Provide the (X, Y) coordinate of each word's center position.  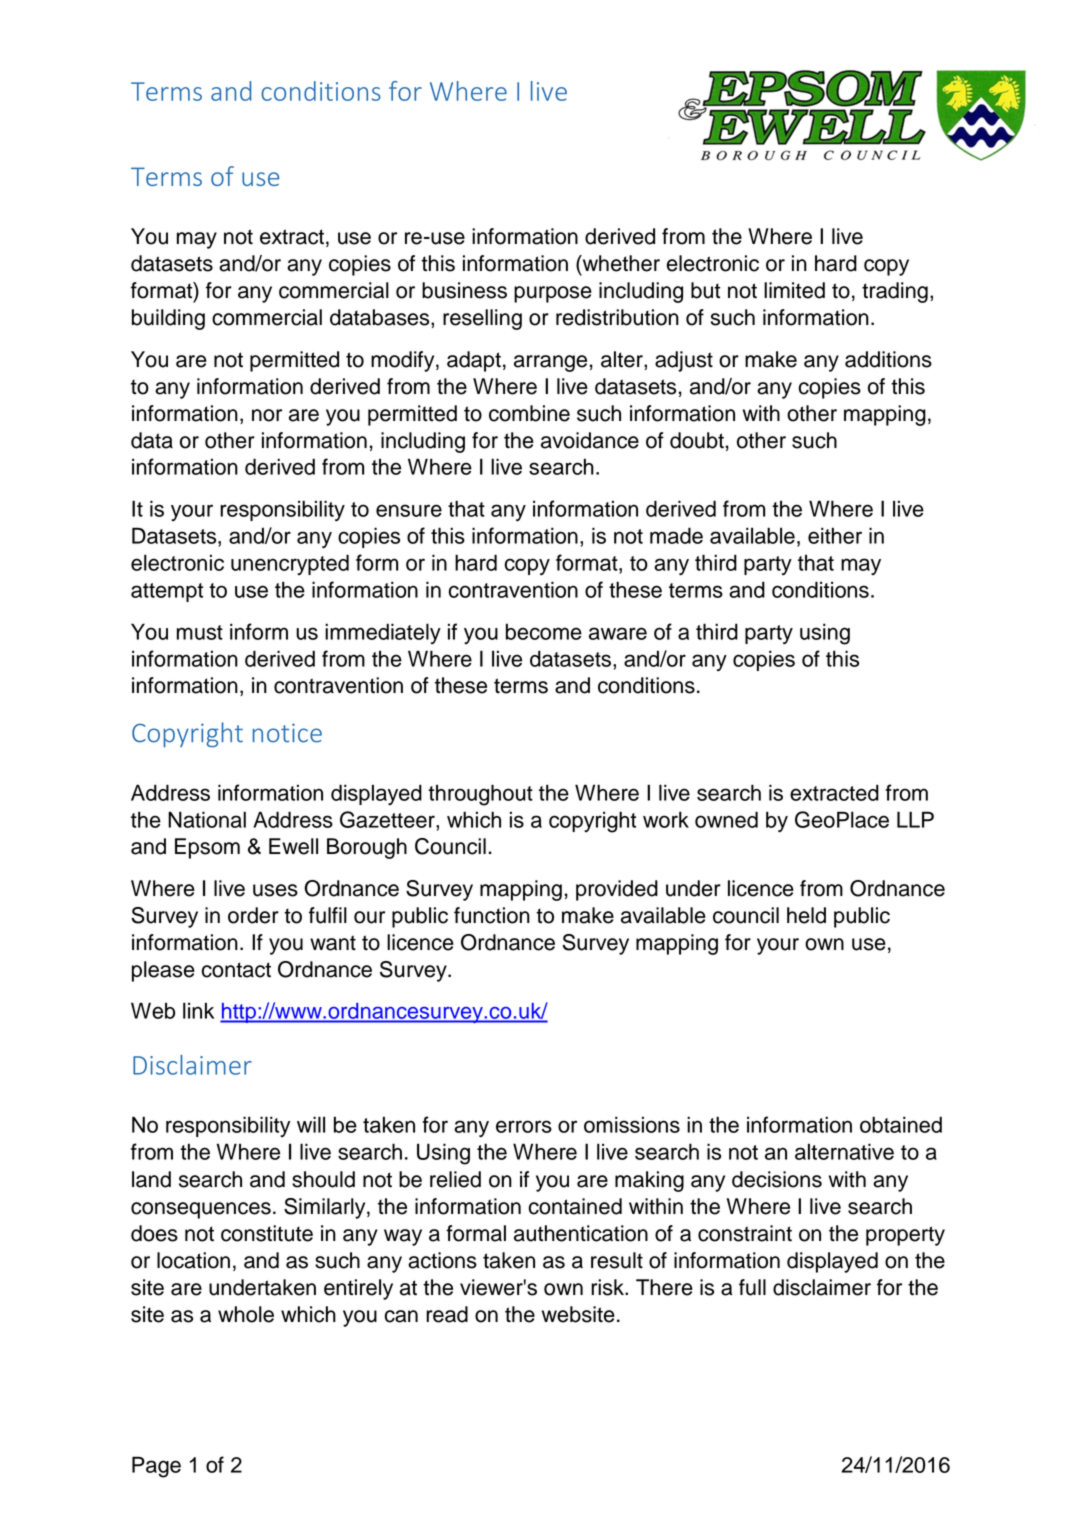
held (806, 915)
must (200, 632)
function (492, 915)
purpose (553, 294)
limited (794, 290)
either (835, 535)
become (544, 631)
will (311, 1124)
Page (156, 1467)
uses (275, 890)
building (168, 319)
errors (524, 1126)
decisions (777, 1179)
